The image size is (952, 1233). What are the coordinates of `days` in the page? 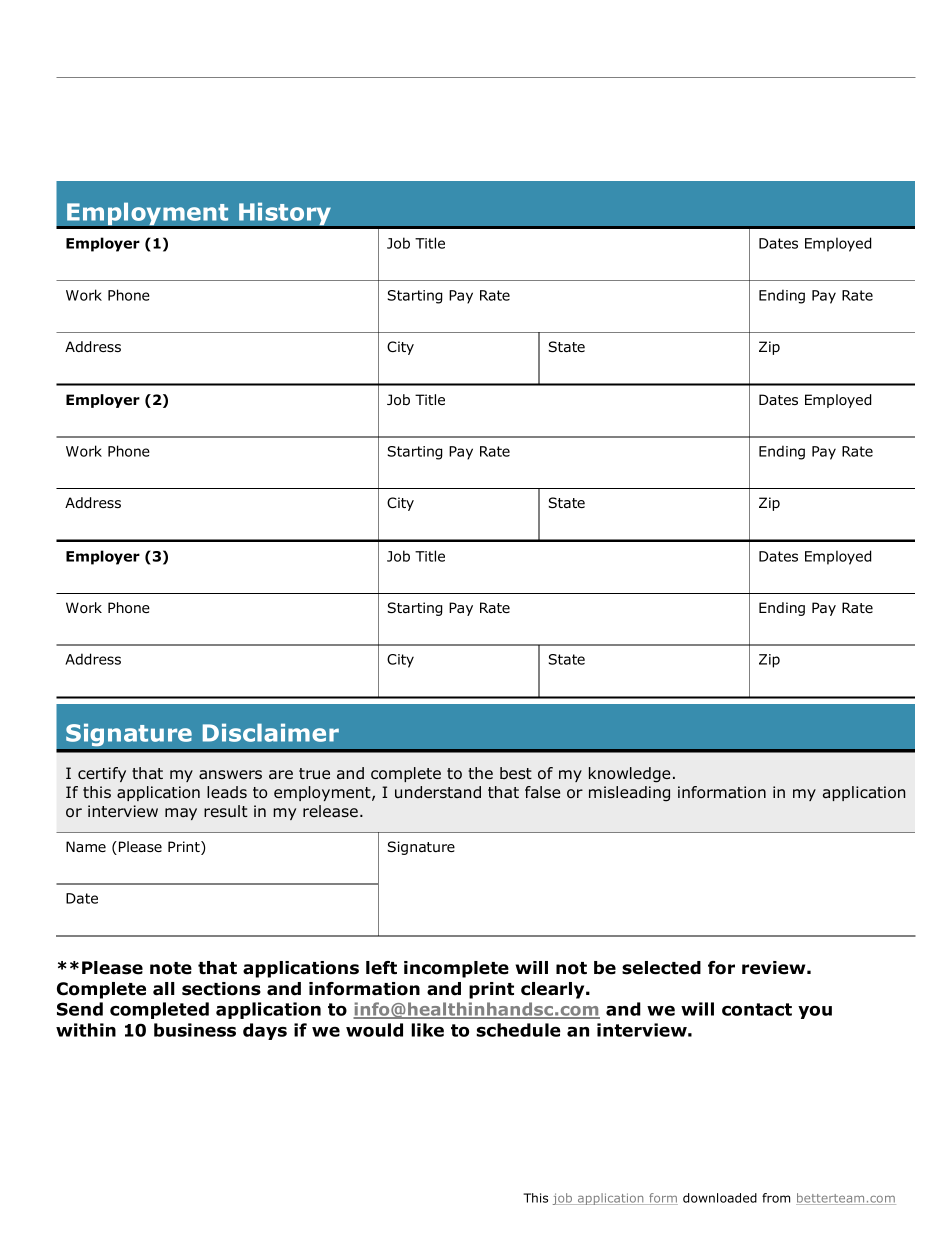 It's located at (265, 1031).
